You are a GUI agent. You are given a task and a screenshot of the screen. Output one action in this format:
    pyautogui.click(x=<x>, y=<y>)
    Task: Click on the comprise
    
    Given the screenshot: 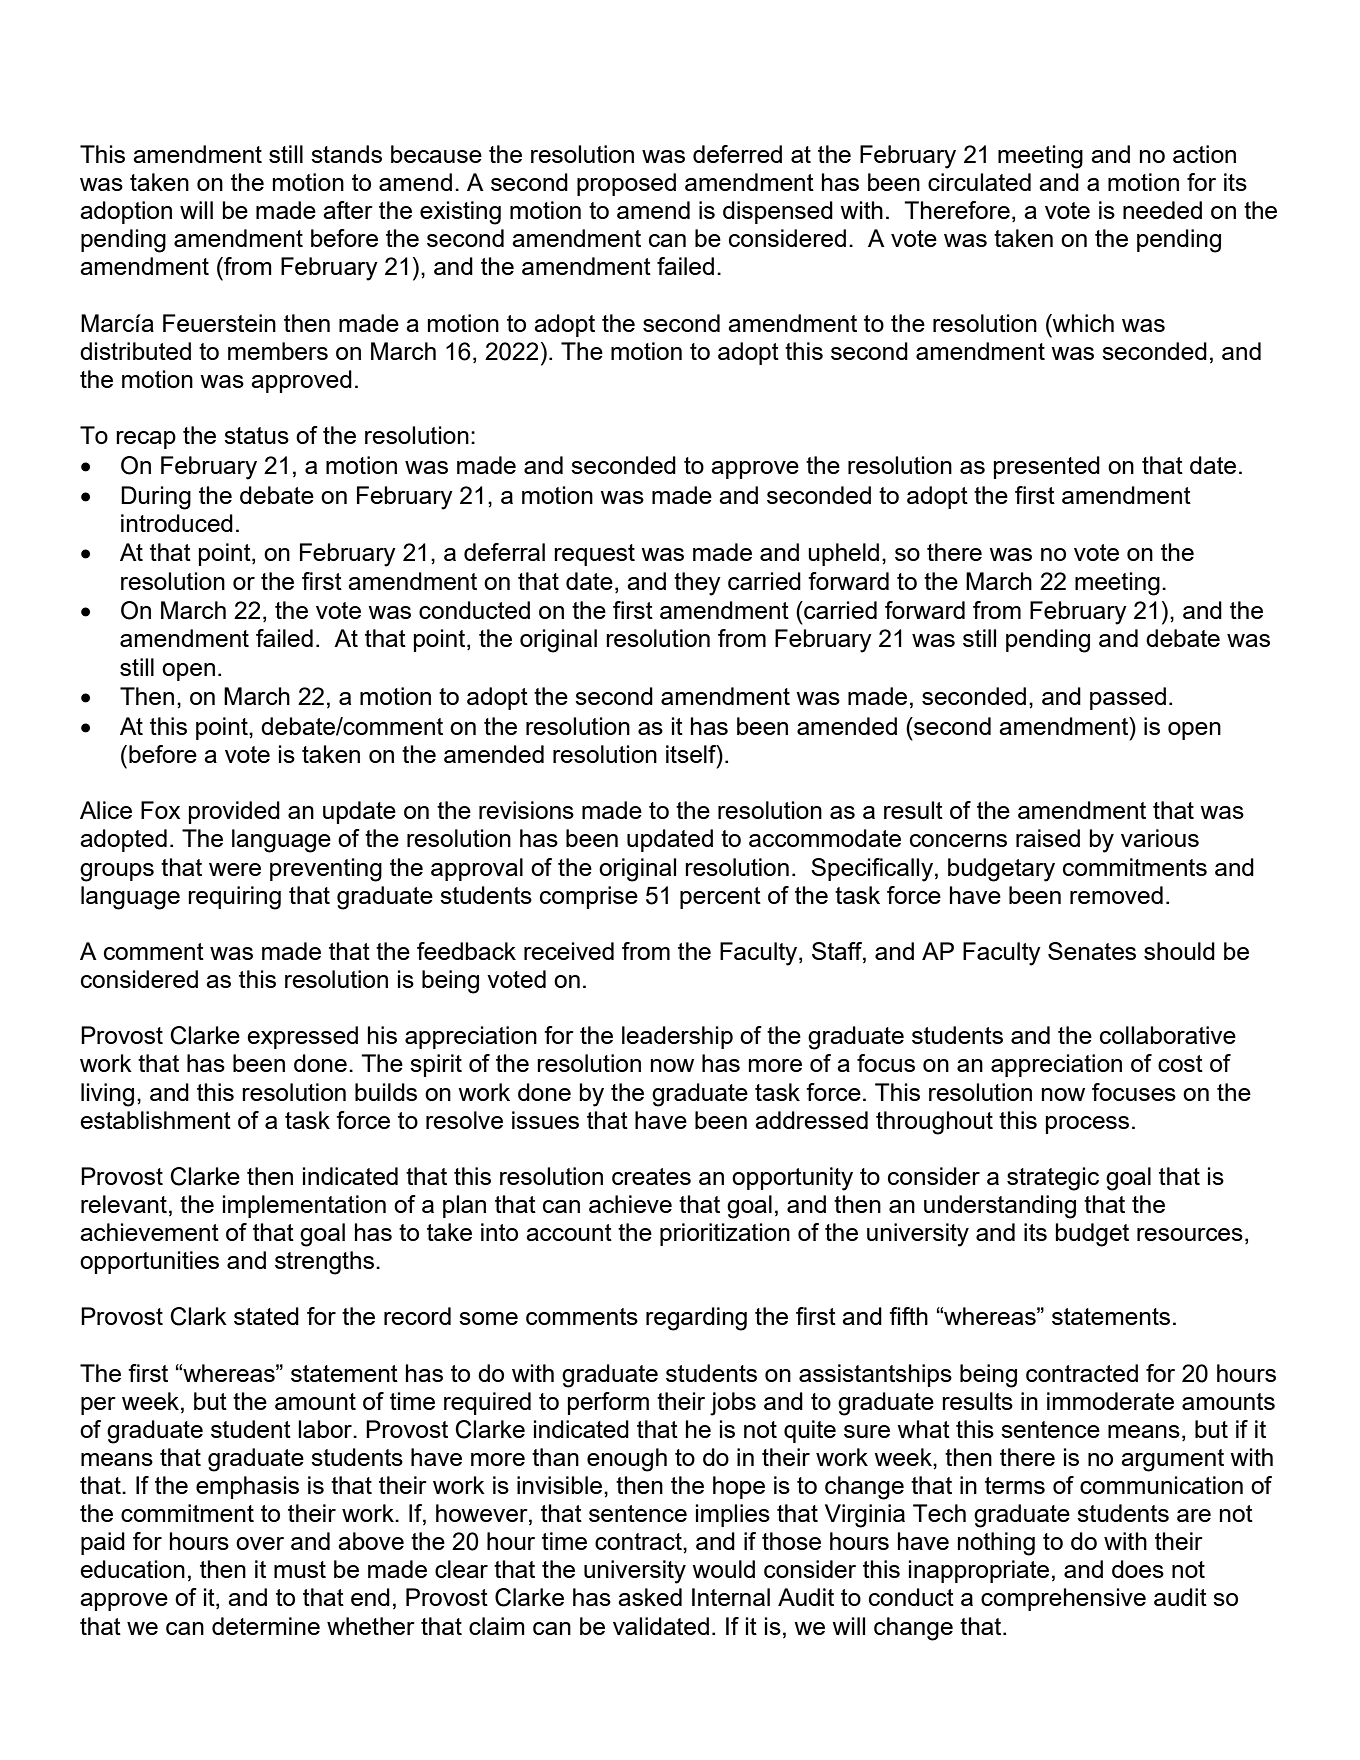 What is the action you would take?
    pyautogui.click(x=589, y=897)
